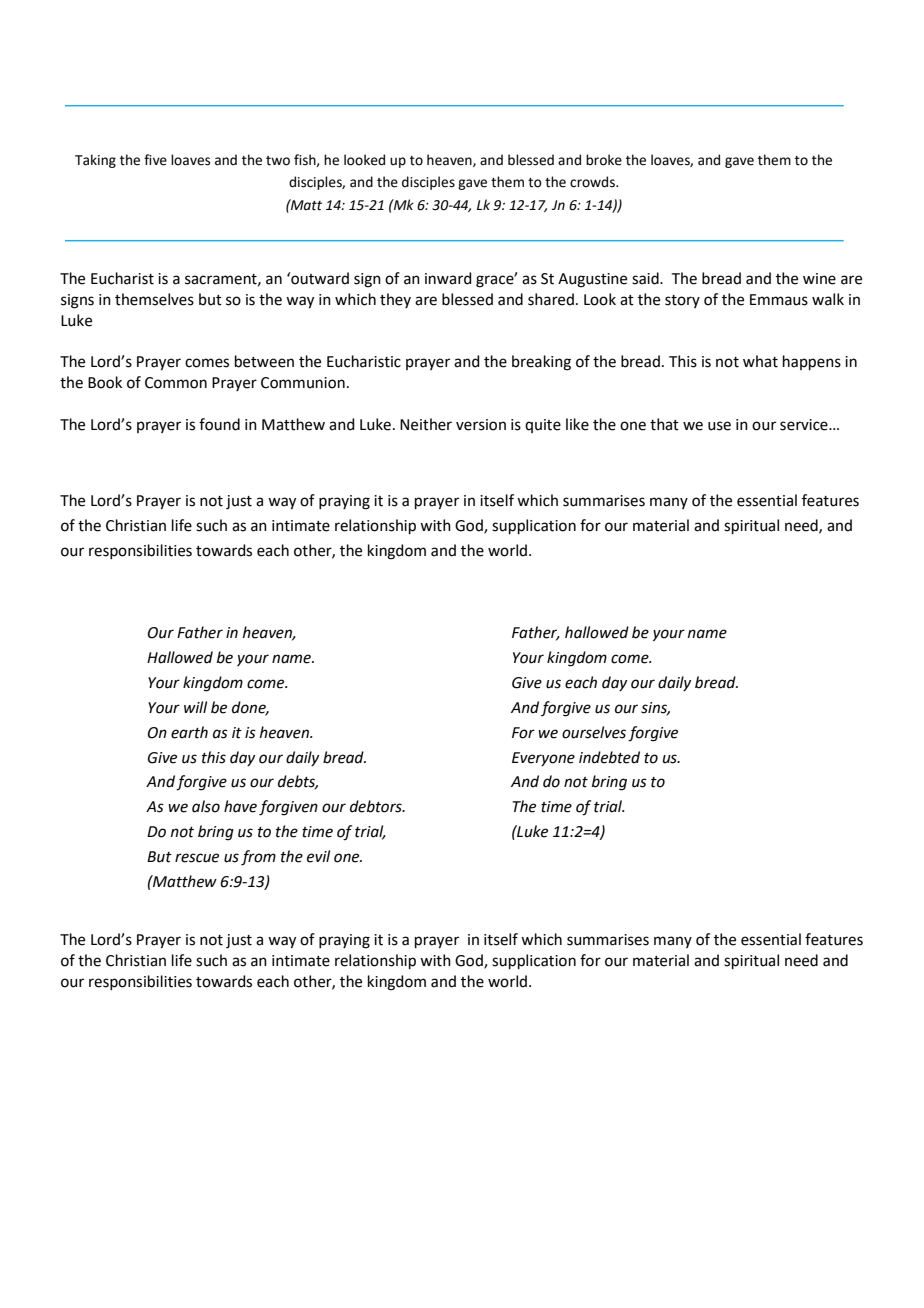 This screenshot has height=1308, width=924. What do you see at coordinates (609, 757) in the screenshot?
I see `indebted` at bounding box center [609, 757].
